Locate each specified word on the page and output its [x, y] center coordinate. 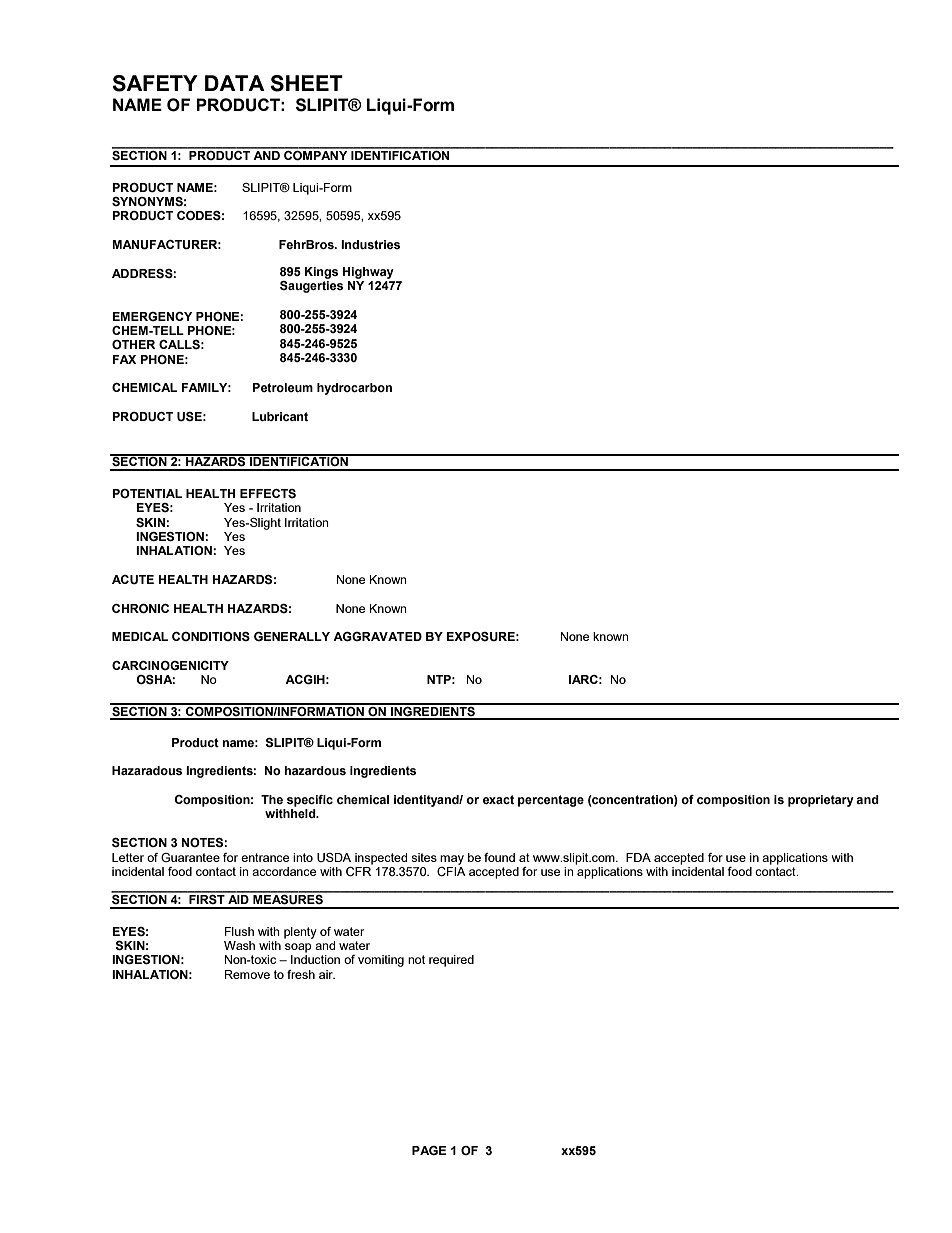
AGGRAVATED [377, 636]
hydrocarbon [354, 389]
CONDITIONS [211, 636]
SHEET [306, 83]
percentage [551, 801]
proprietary [821, 801]
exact [498, 799]
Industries [370, 244]
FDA [638, 857]
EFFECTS [268, 493]
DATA [235, 83]
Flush [239, 931]
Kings [321, 273]
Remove [247, 974]
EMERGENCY [152, 316]
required [451, 961]
